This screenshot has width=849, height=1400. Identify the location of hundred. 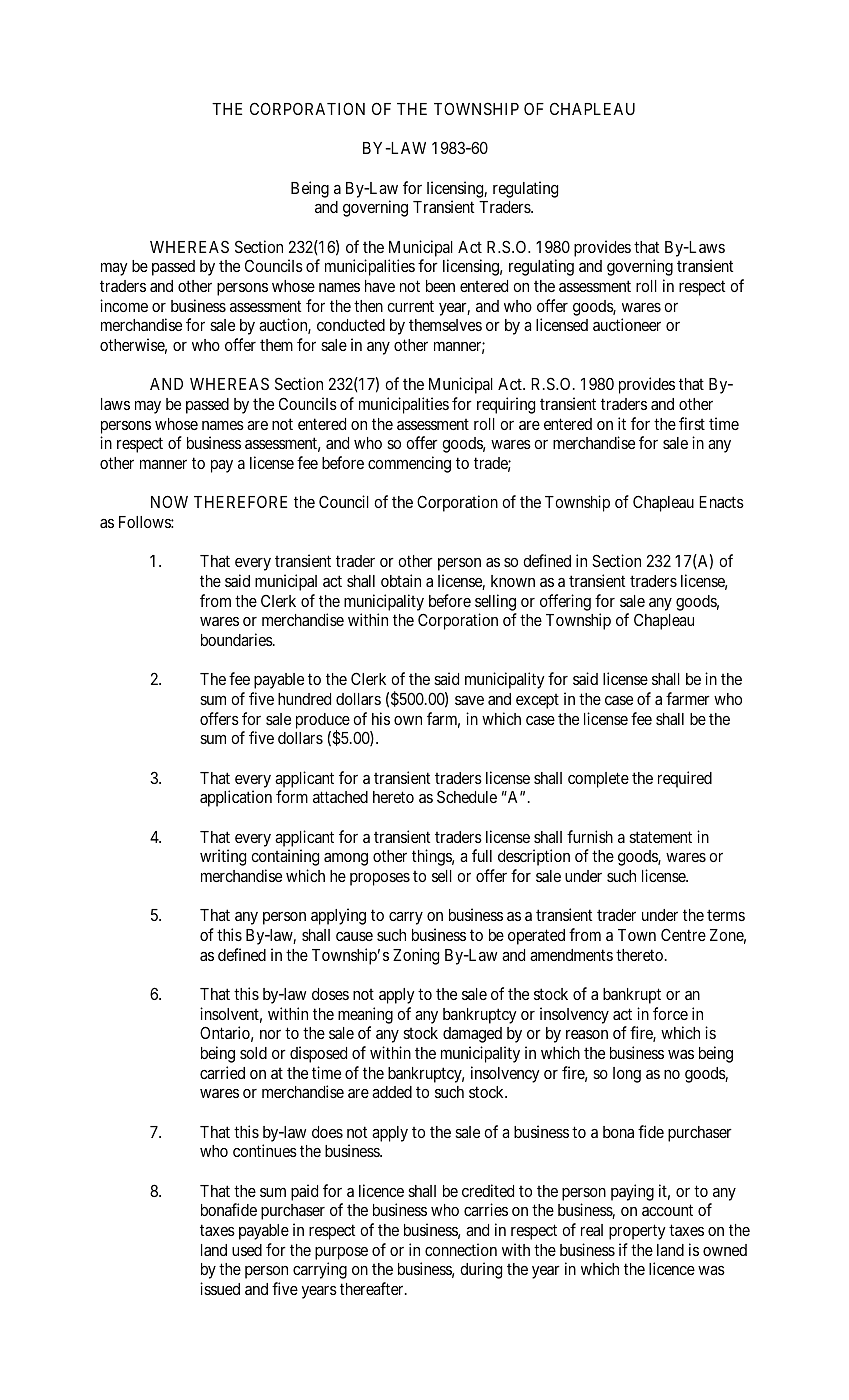
(304, 699).
